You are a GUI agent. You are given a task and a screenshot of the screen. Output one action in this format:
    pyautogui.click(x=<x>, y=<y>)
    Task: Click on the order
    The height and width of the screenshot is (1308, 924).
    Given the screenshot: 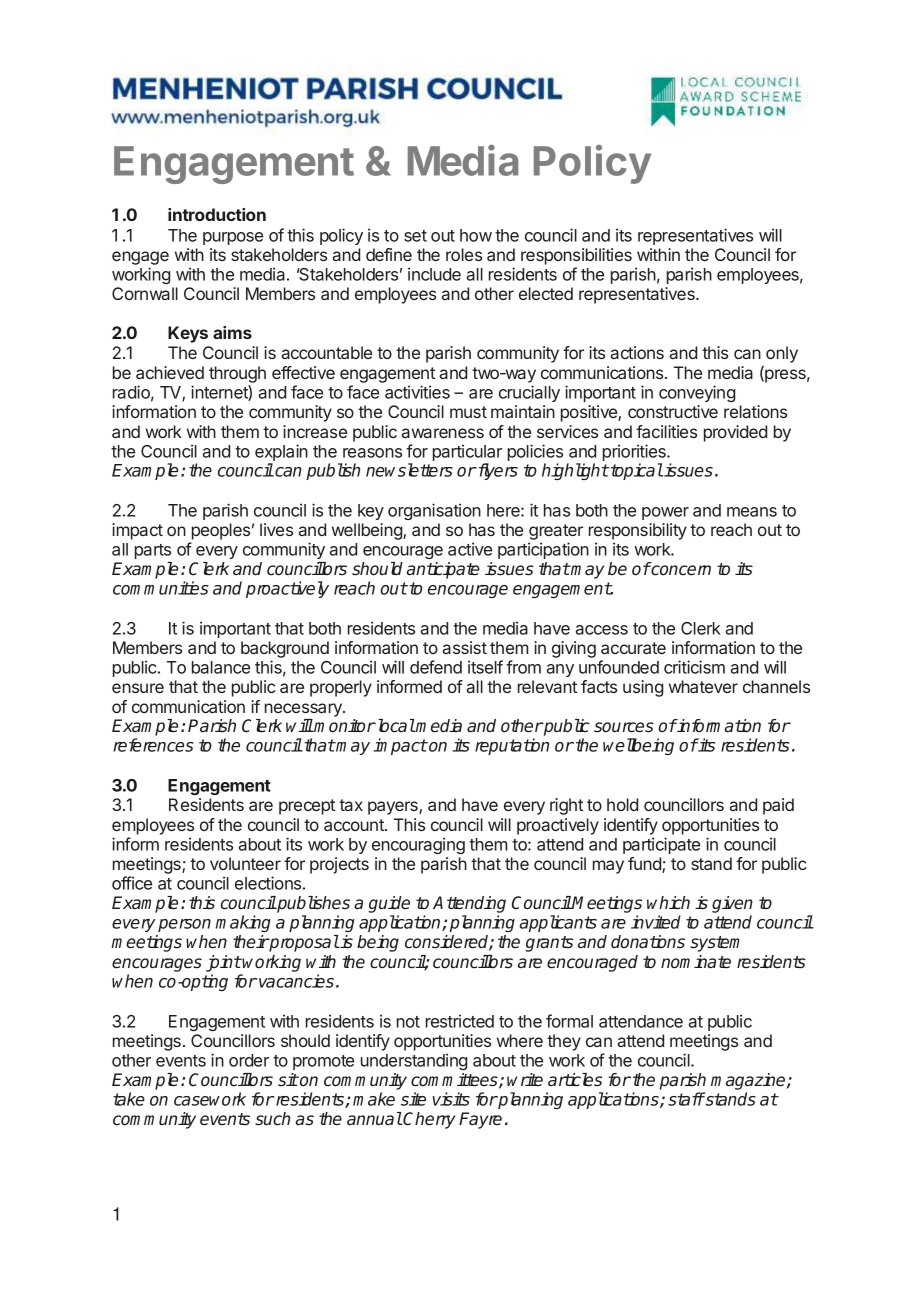 What is the action you would take?
    pyautogui.click(x=249, y=1060)
